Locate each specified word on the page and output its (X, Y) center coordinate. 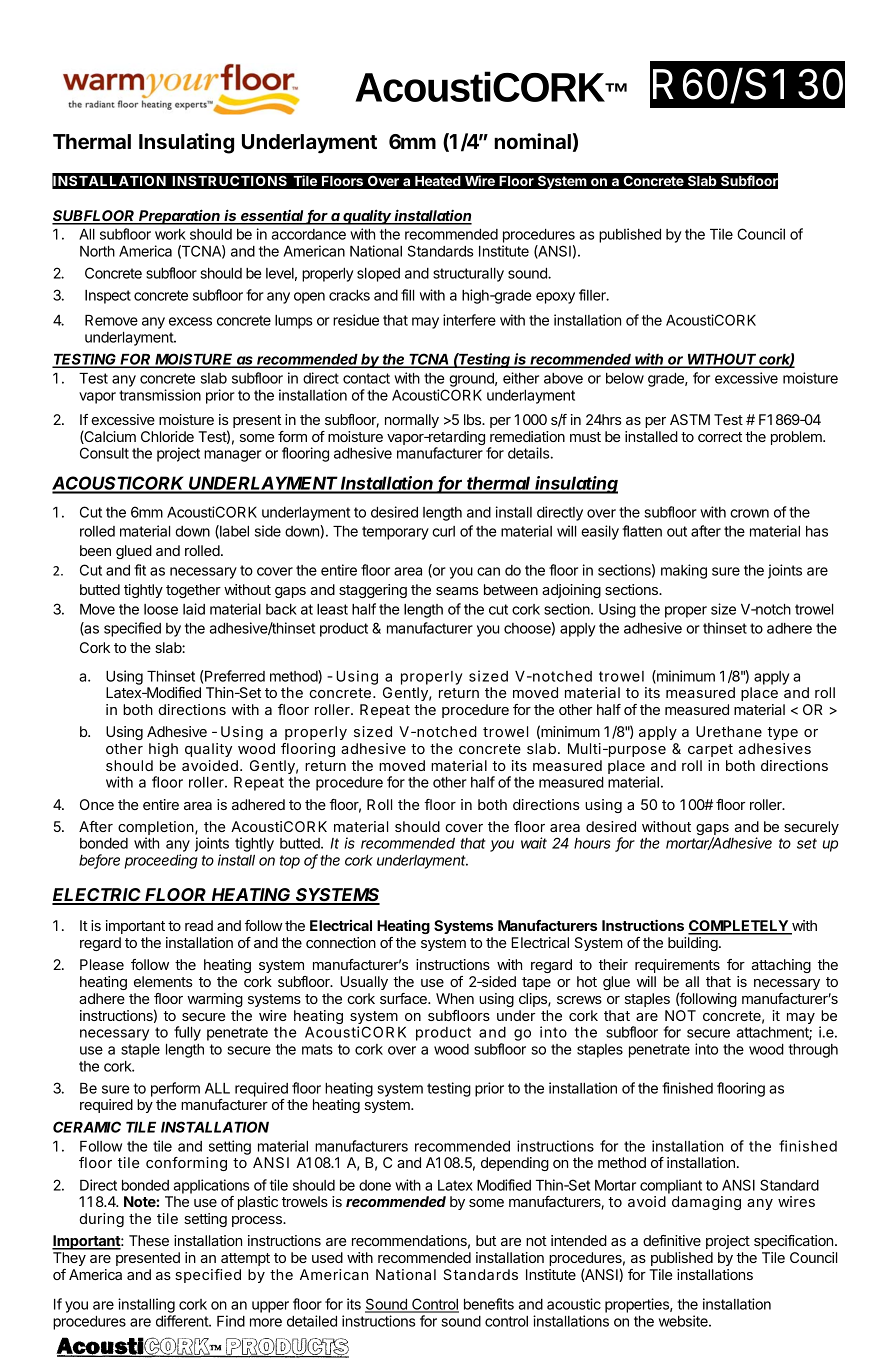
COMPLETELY (739, 927)
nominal (532, 141)
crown (749, 513)
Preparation (180, 217)
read (199, 925)
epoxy (555, 298)
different (183, 1321)
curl (443, 531)
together (193, 591)
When (455, 998)
